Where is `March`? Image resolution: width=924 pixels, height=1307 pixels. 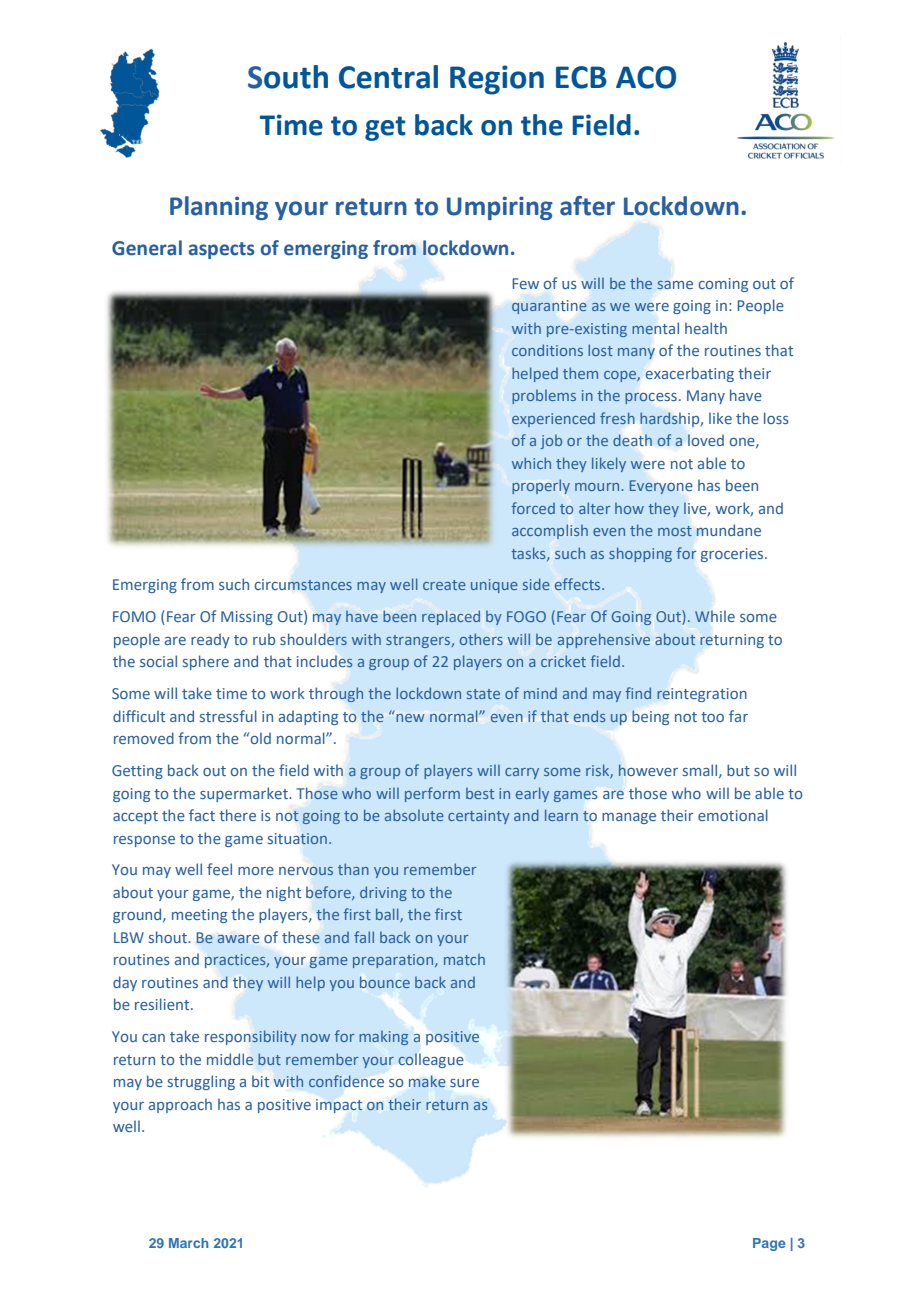
March is located at coordinates (189, 1243).
